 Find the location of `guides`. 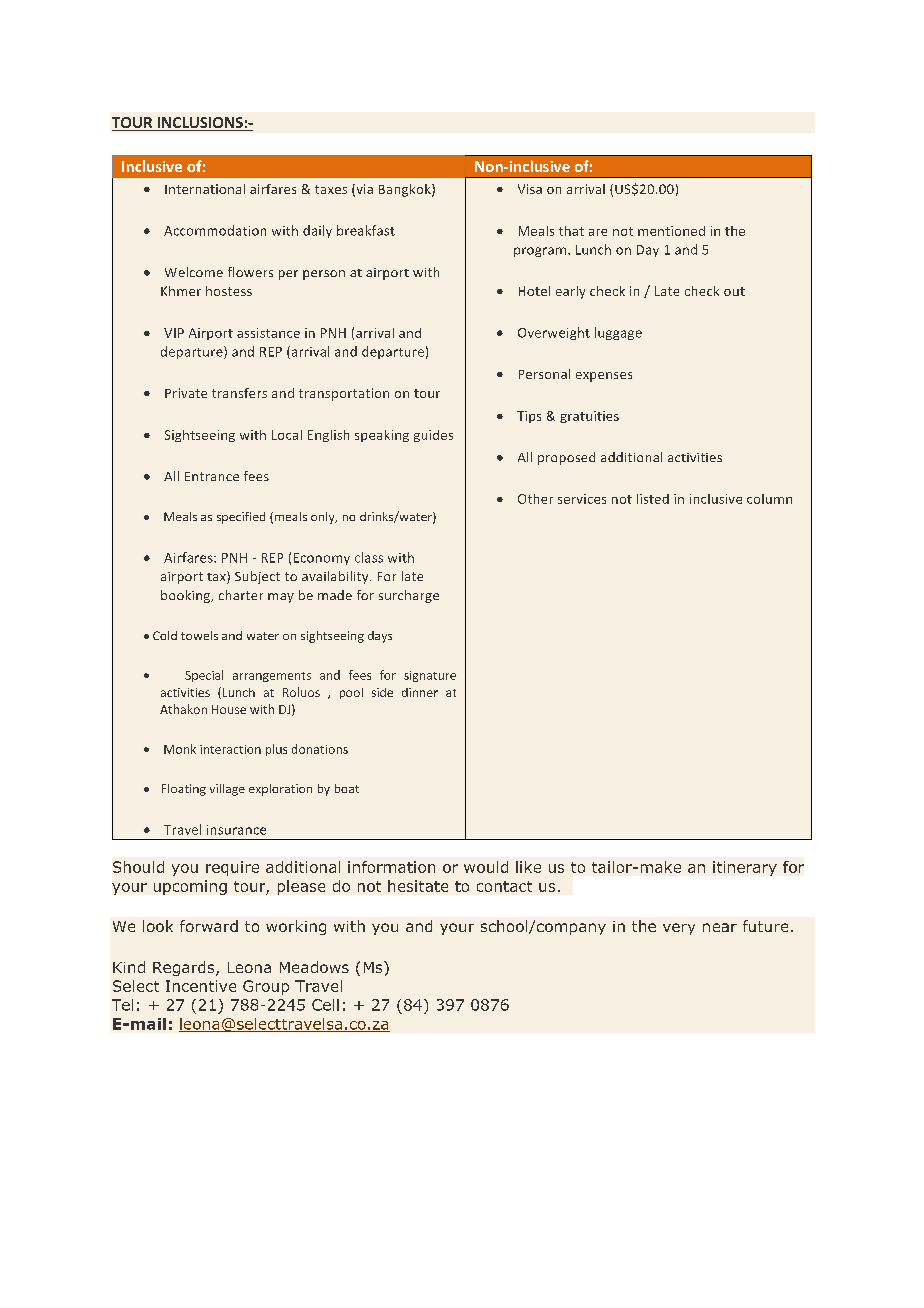

guides is located at coordinates (433, 436).
